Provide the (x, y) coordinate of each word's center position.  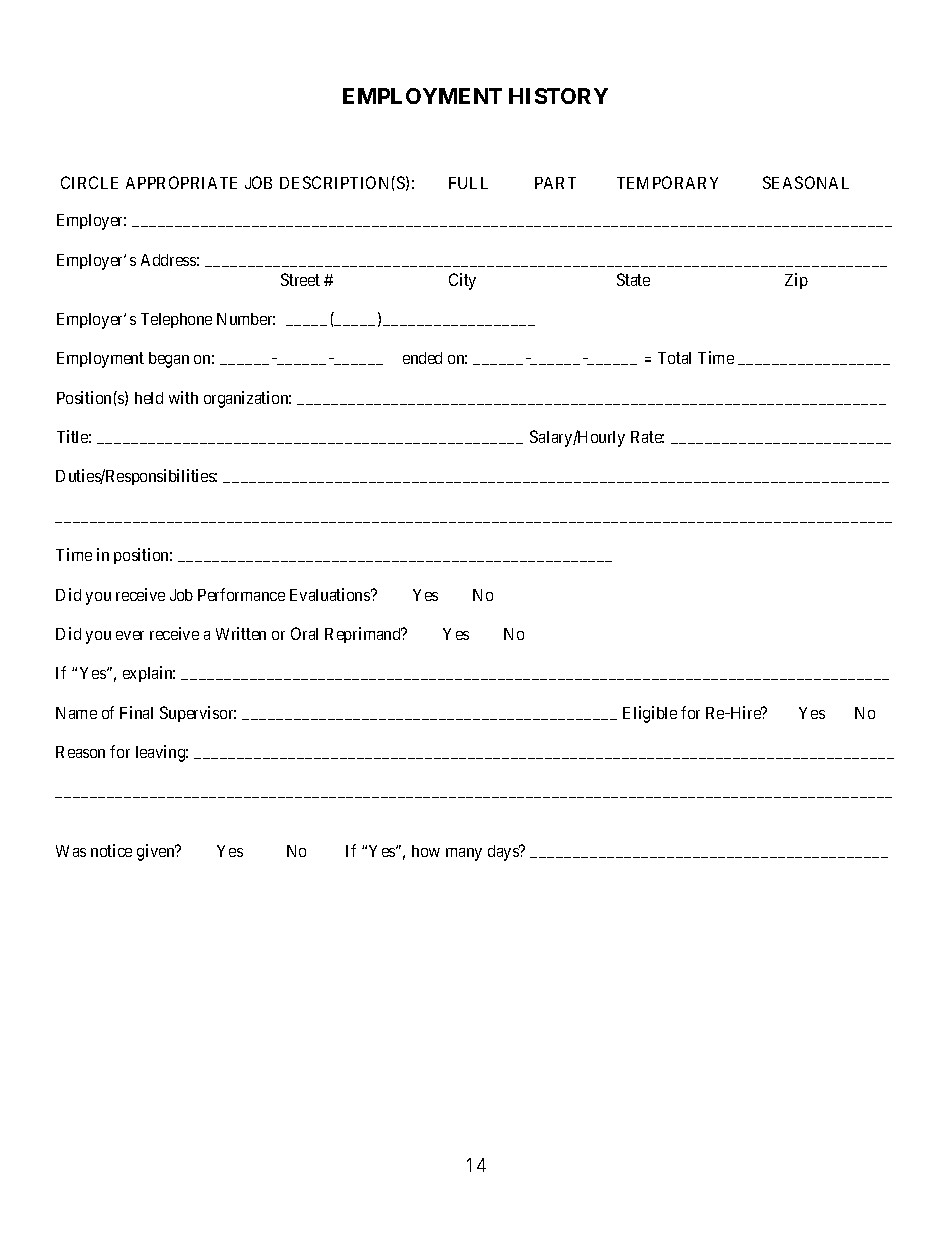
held (149, 398)
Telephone (176, 320)
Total (674, 358)
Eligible (650, 714)
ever (130, 635)
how (426, 851)
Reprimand (364, 635)
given (157, 852)
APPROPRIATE (181, 182)
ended (422, 358)
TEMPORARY (667, 182)
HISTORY (558, 96)
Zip (796, 281)
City (462, 281)
